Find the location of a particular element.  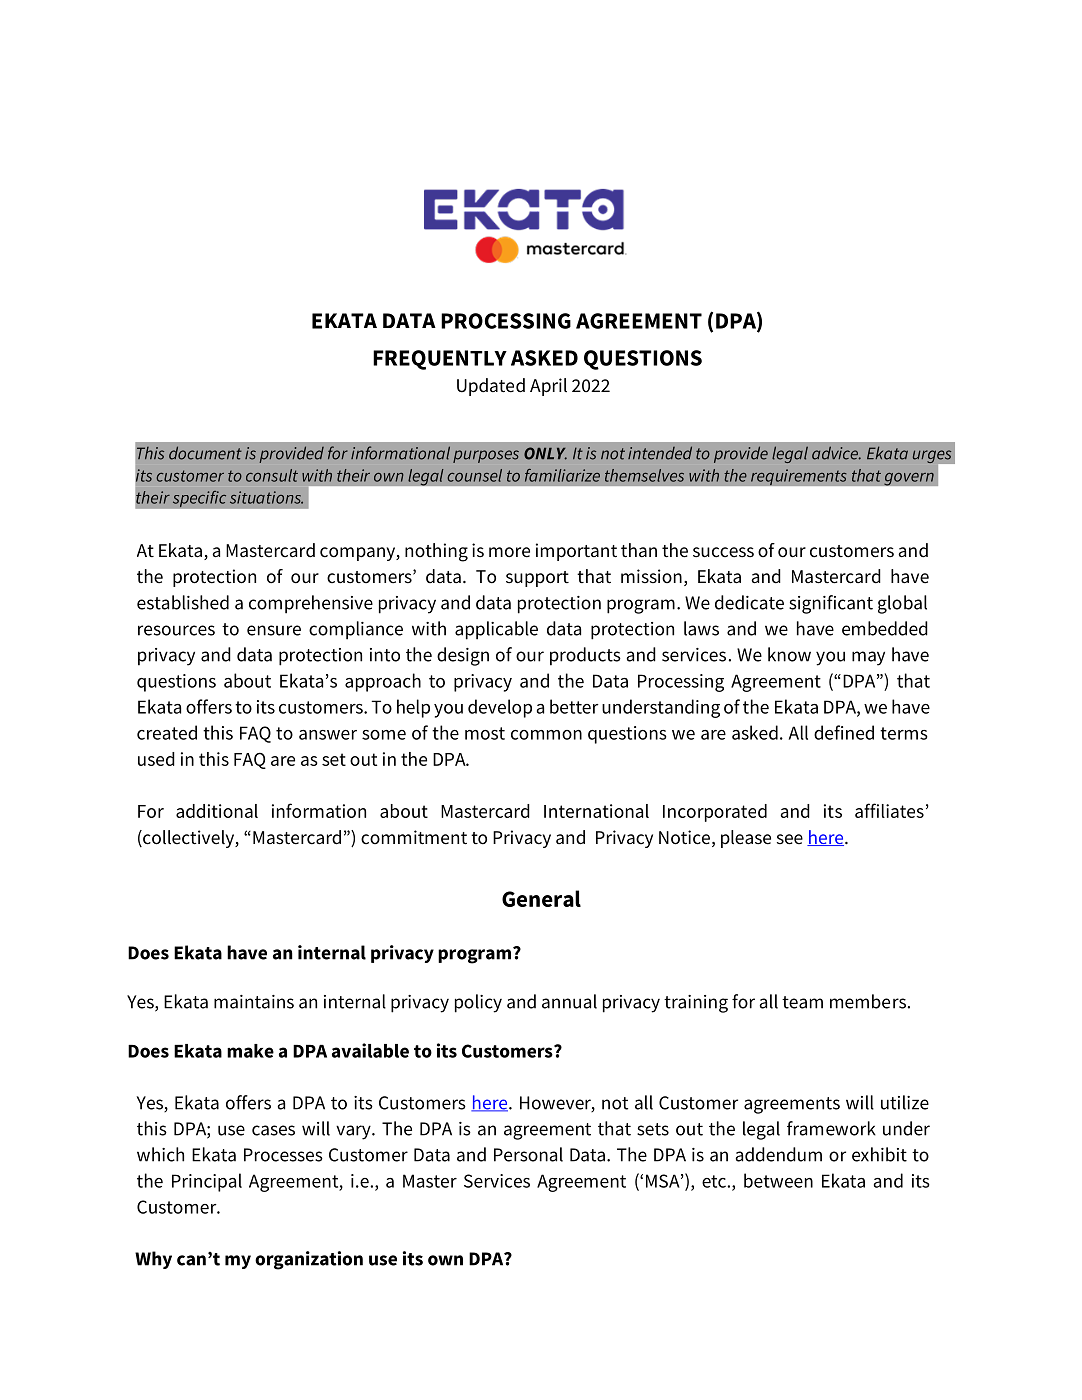

between is located at coordinates (778, 1180).
